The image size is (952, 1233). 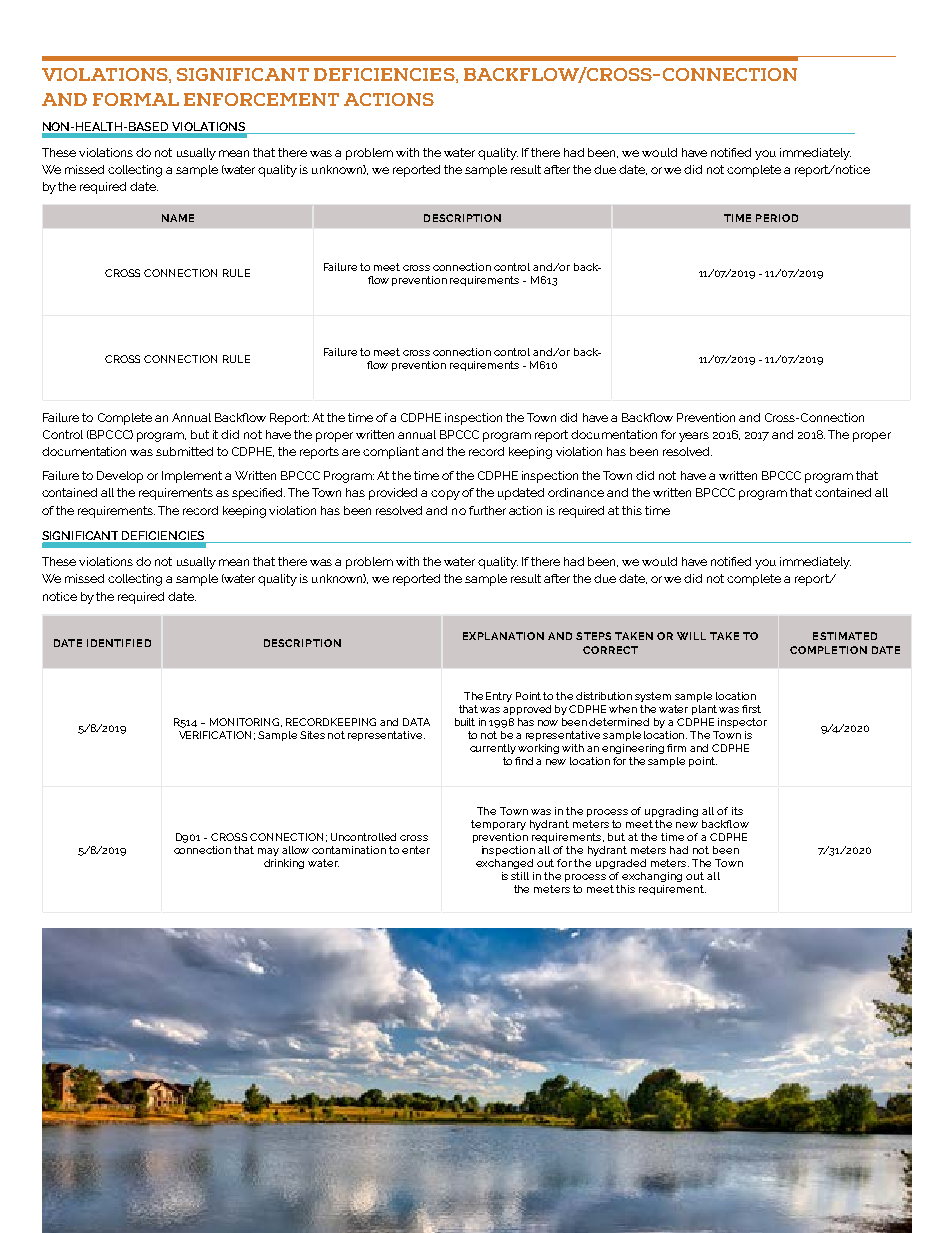 What do you see at coordinates (503, 636) in the document?
I see `EXPLANATION` at bounding box center [503, 636].
